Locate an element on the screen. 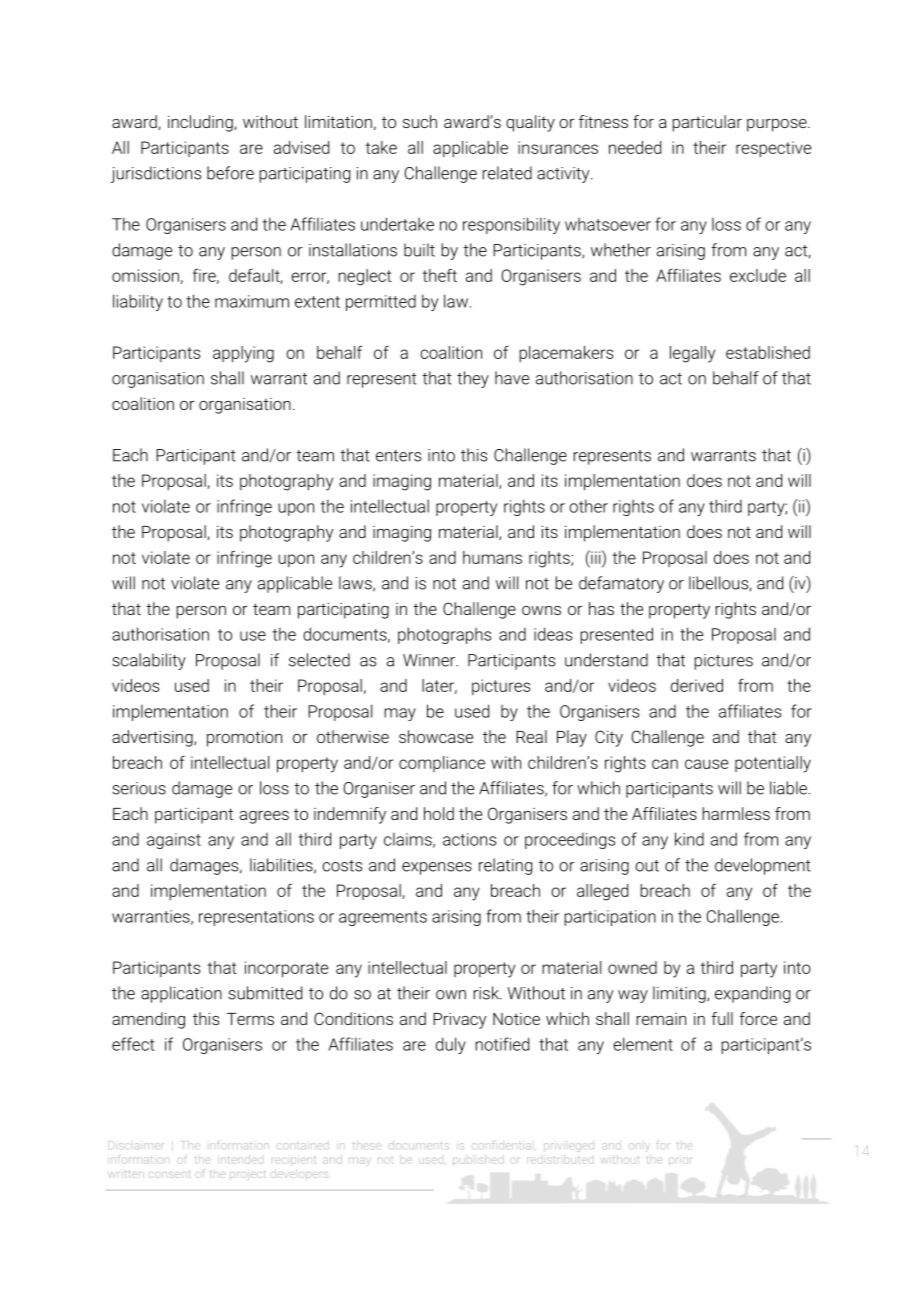 Image resolution: width=924 pixels, height=1308 pixels. defamatory is located at coordinates (621, 584).
